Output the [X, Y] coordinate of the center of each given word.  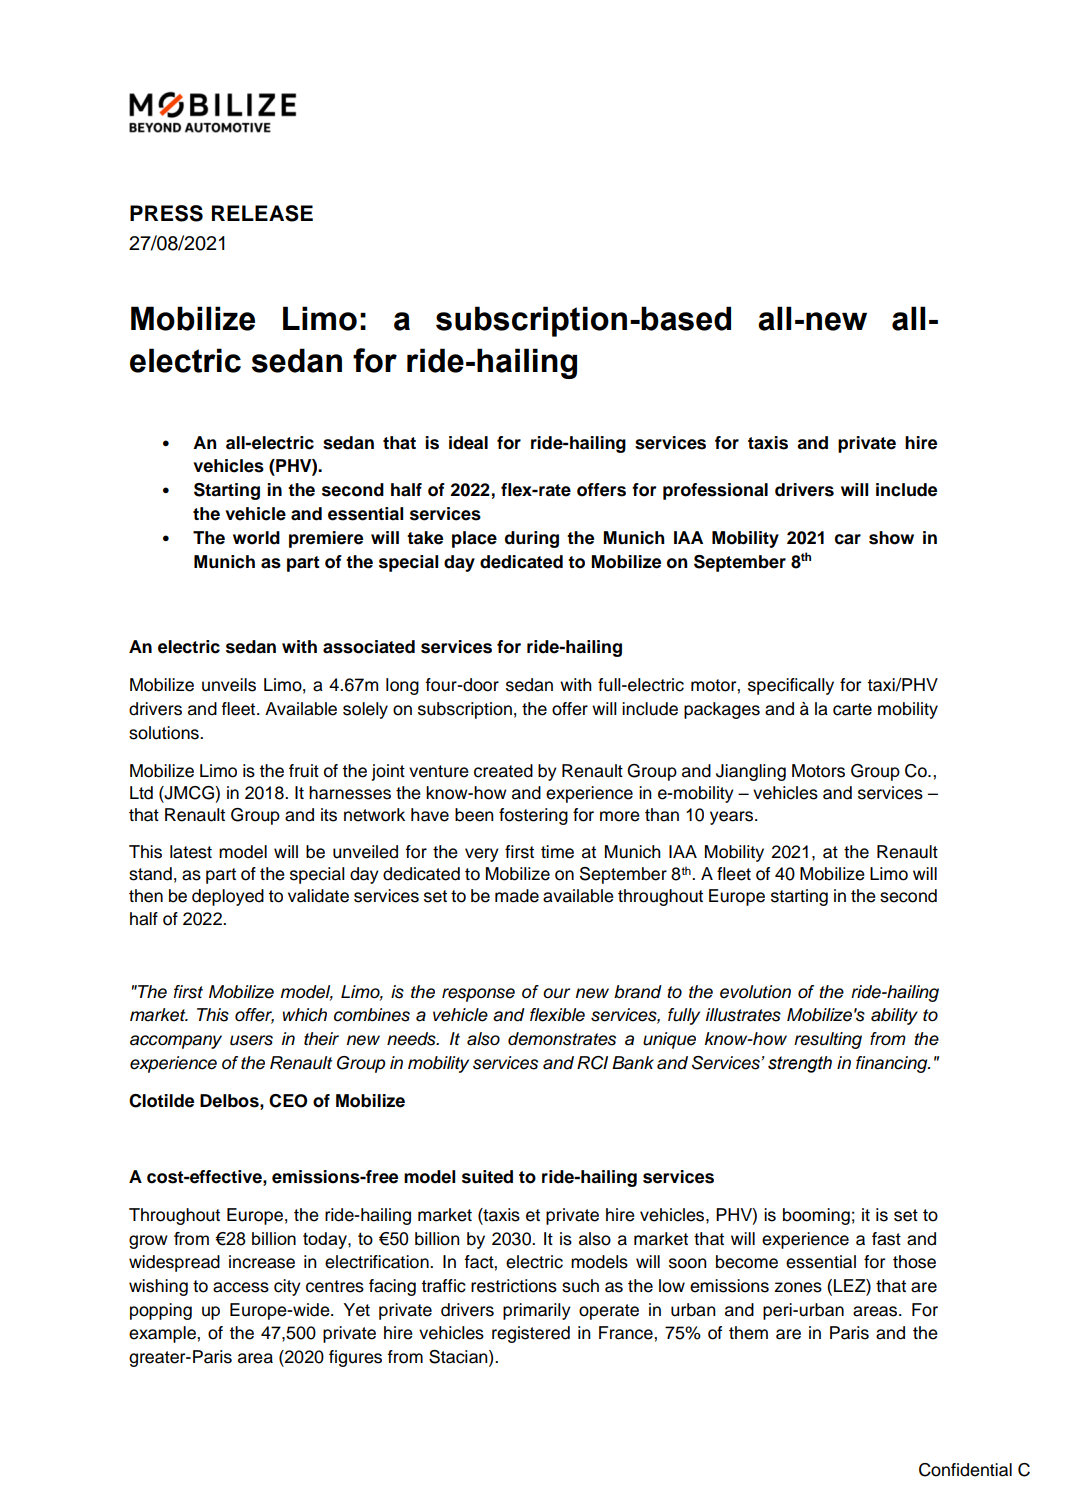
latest [191, 852]
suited [487, 1177]
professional [715, 491]
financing [893, 1064]
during [532, 539]
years [731, 818]
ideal [468, 443]
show [891, 538]
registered [531, 1334]
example [163, 1334]
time [557, 852]
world [256, 538]
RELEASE [262, 213]
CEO [288, 1101]
